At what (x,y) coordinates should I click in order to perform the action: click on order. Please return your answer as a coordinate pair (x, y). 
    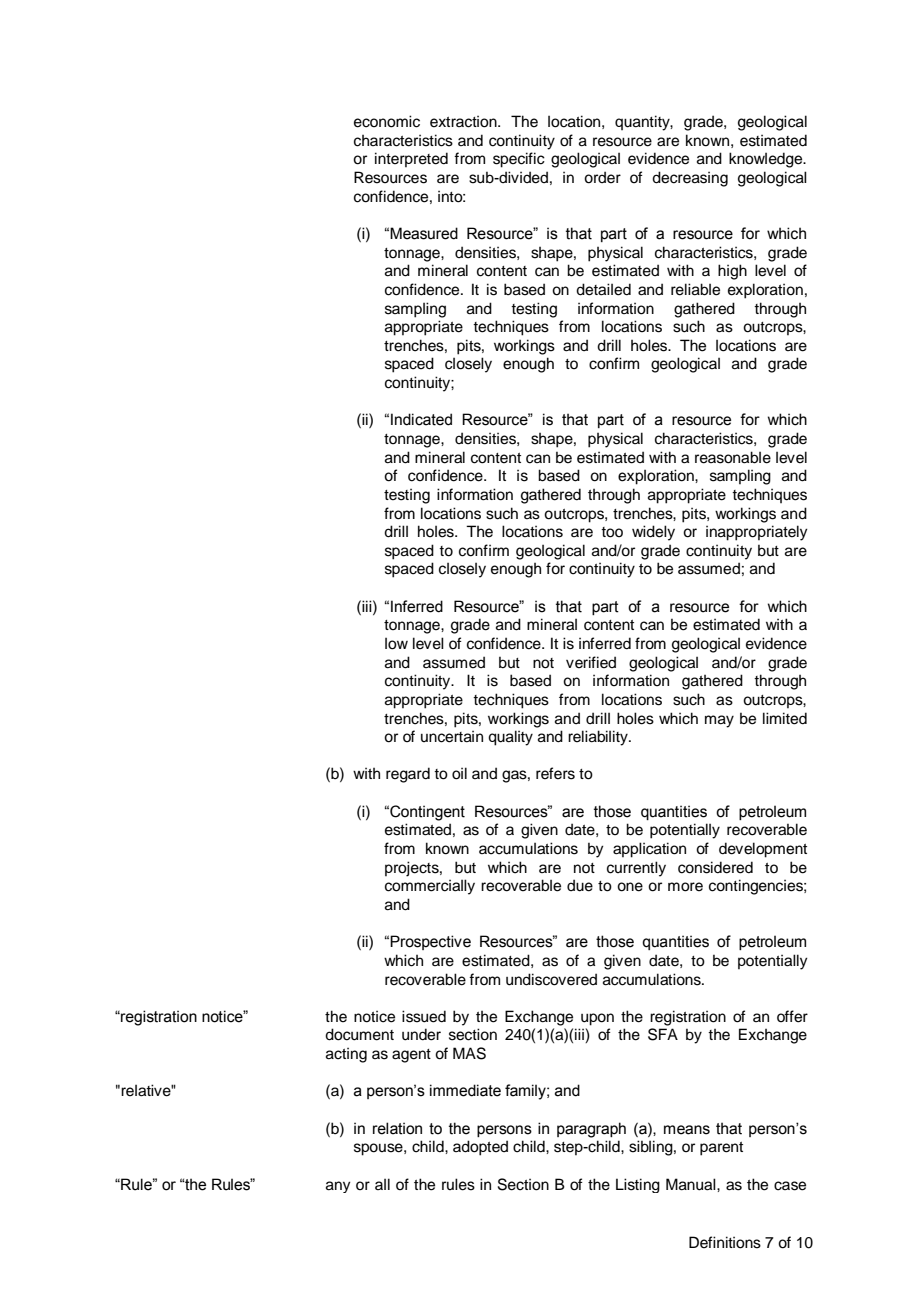
    Looking at the image, I should click on (602, 177).
